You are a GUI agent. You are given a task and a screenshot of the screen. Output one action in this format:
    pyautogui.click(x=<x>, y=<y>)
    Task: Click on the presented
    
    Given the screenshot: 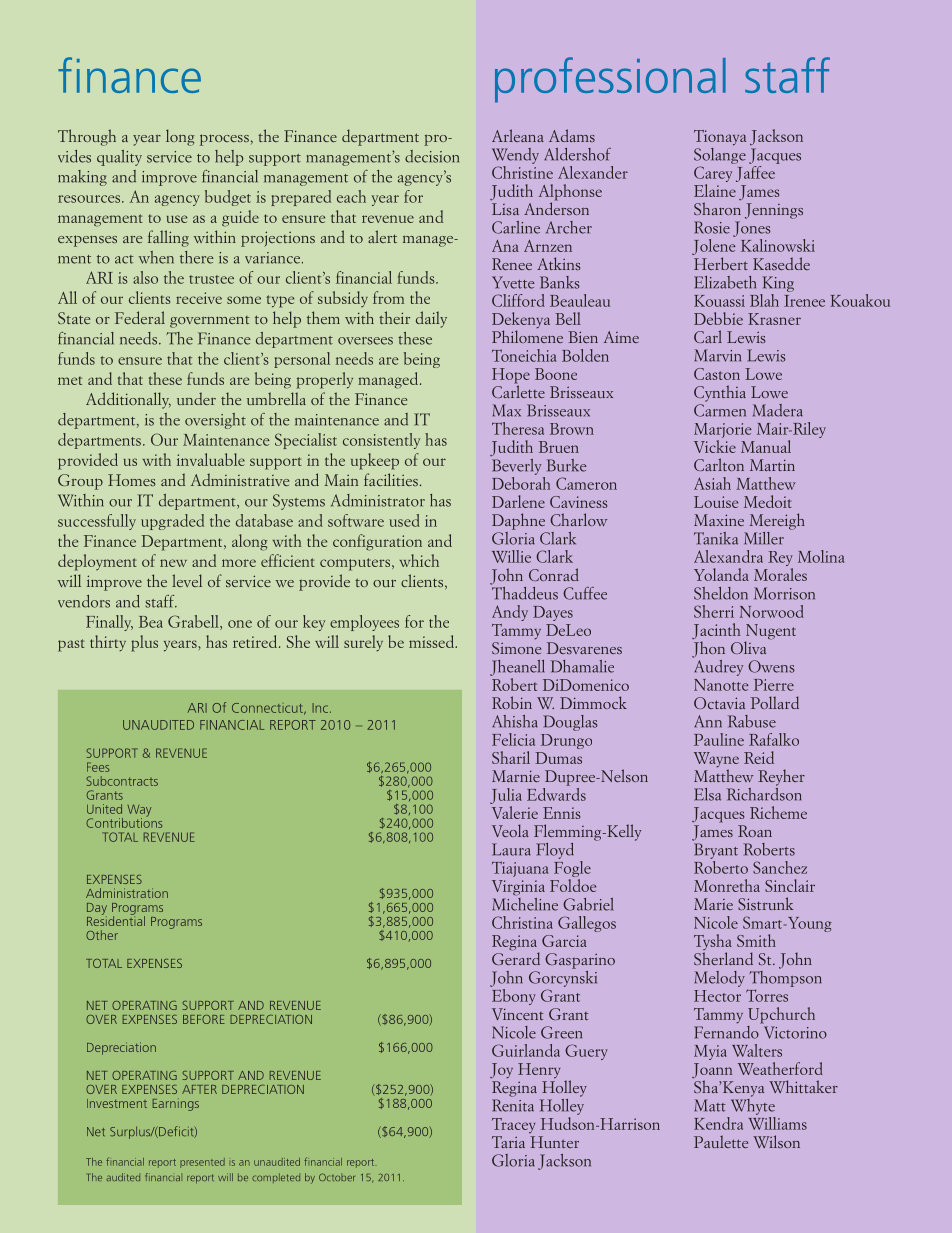 What is the action you would take?
    pyautogui.click(x=202, y=1163)
